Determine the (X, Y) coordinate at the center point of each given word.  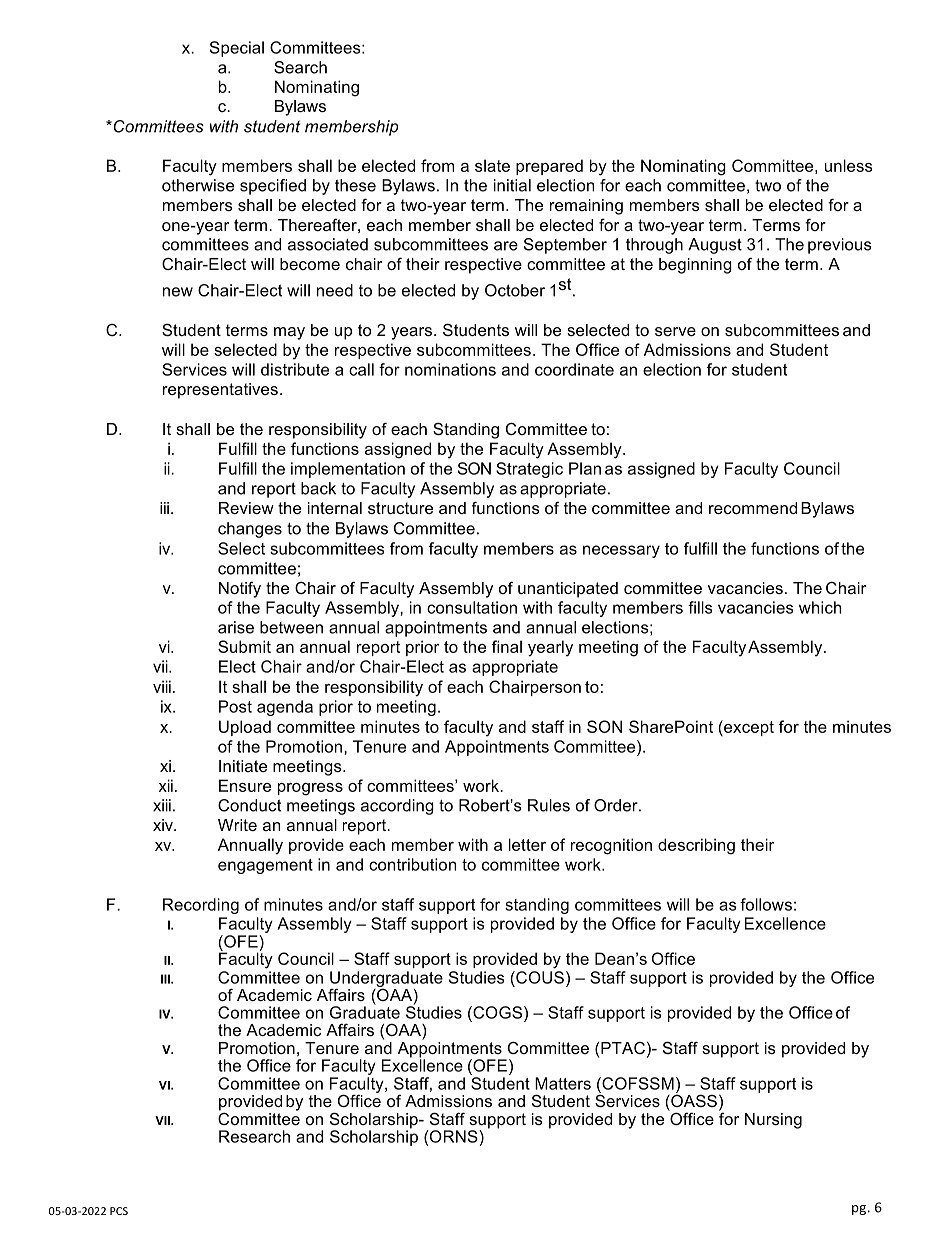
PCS (119, 1211)
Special (237, 49)
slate (492, 165)
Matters (563, 1083)
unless (849, 165)
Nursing (773, 1121)
